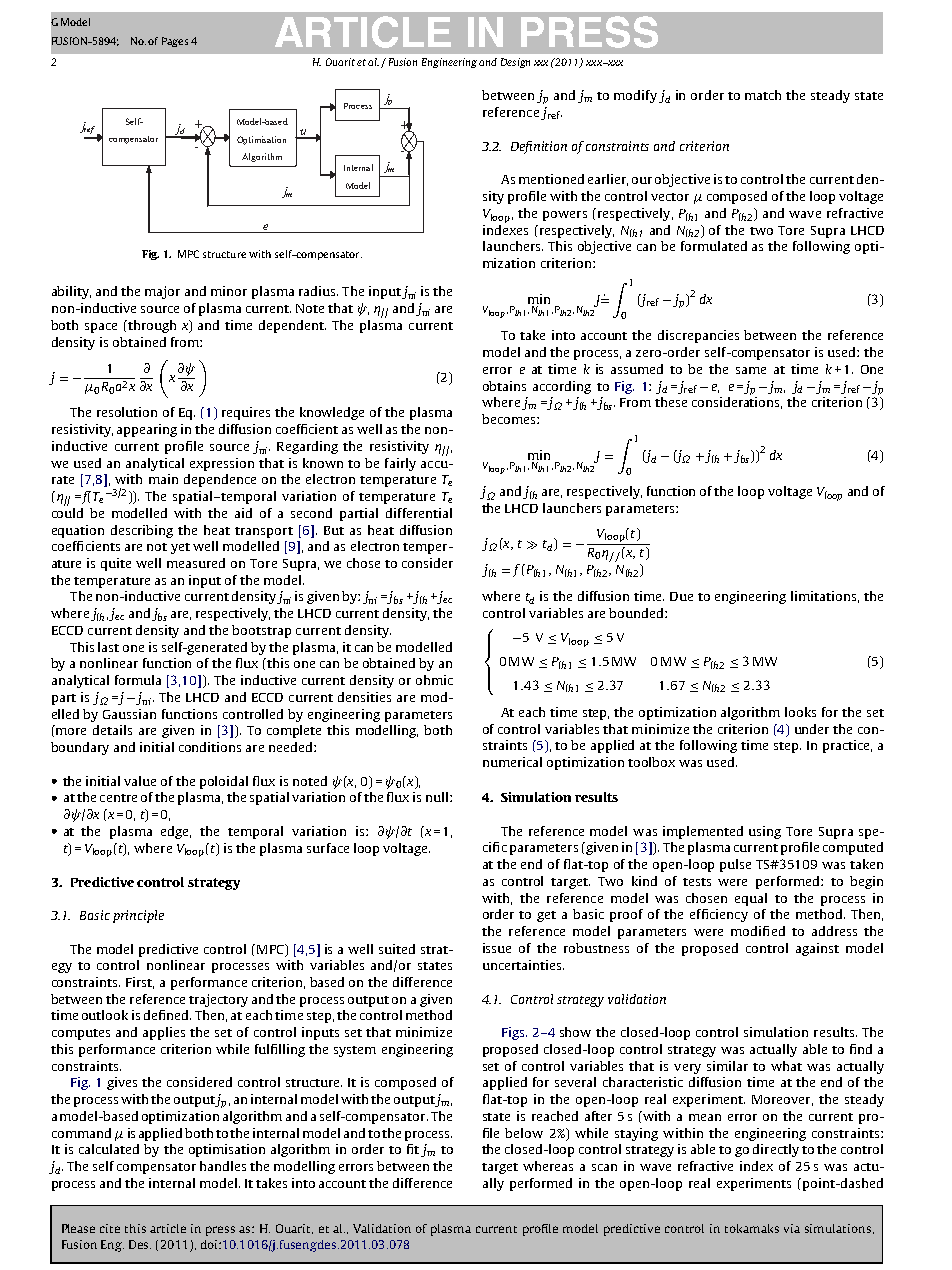 The width and height of the document is (952, 1270). Describe the element at coordinates (504, 386) in the document. I see `obtains` at that location.
